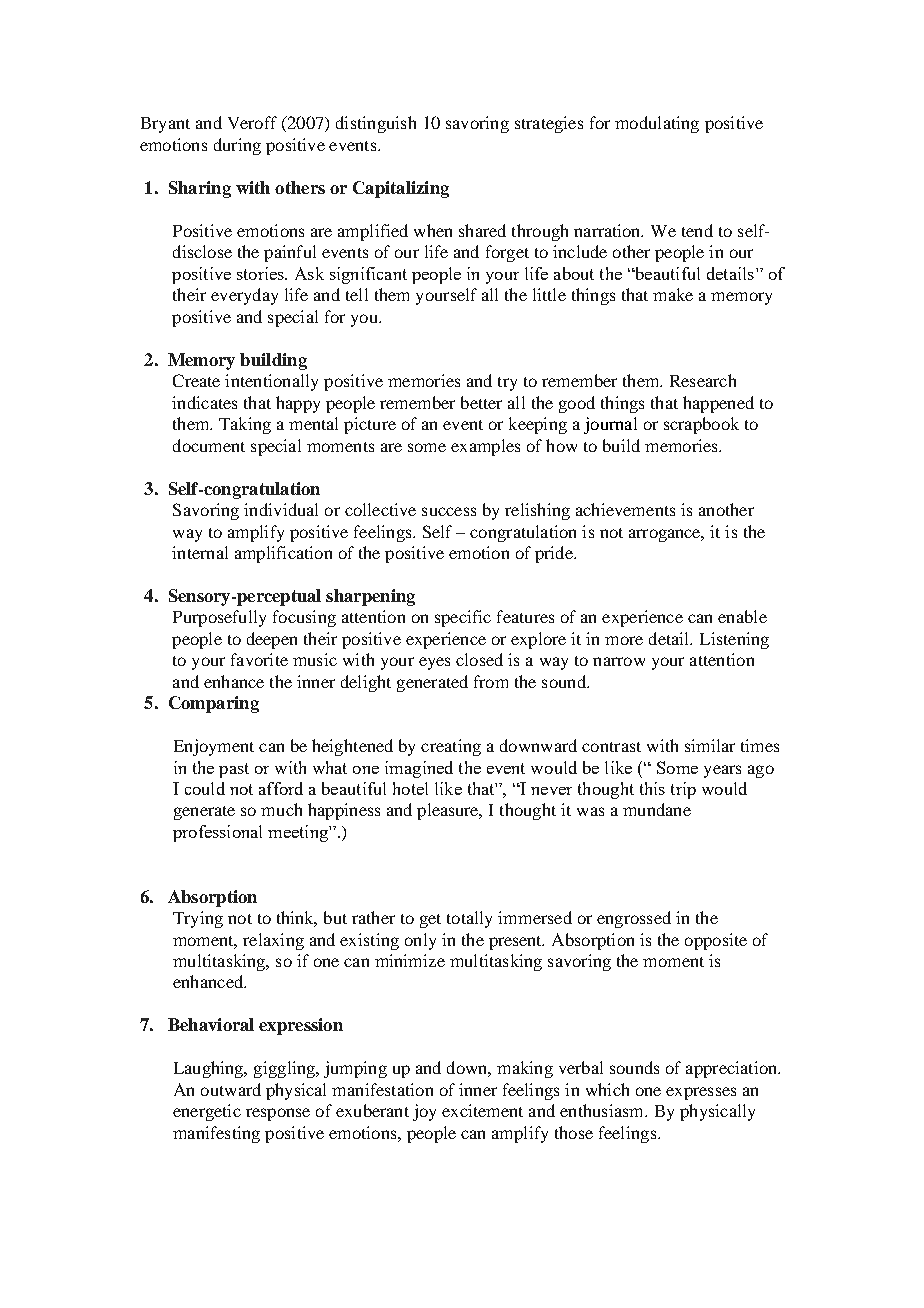  What do you see at coordinates (657, 124) in the image?
I see `modulating` at bounding box center [657, 124].
